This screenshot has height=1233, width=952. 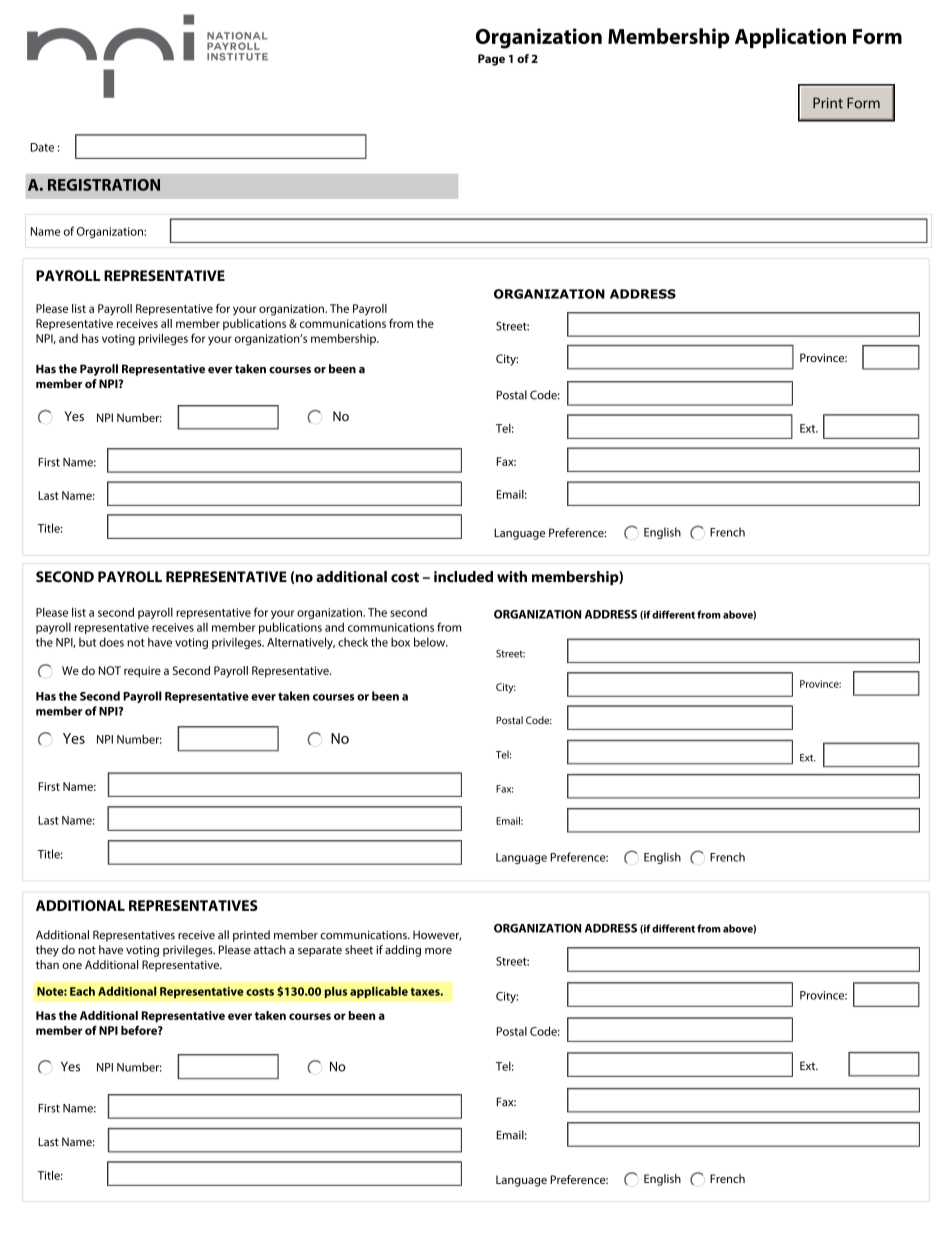 I want to click on included, so click(x=463, y=577).
